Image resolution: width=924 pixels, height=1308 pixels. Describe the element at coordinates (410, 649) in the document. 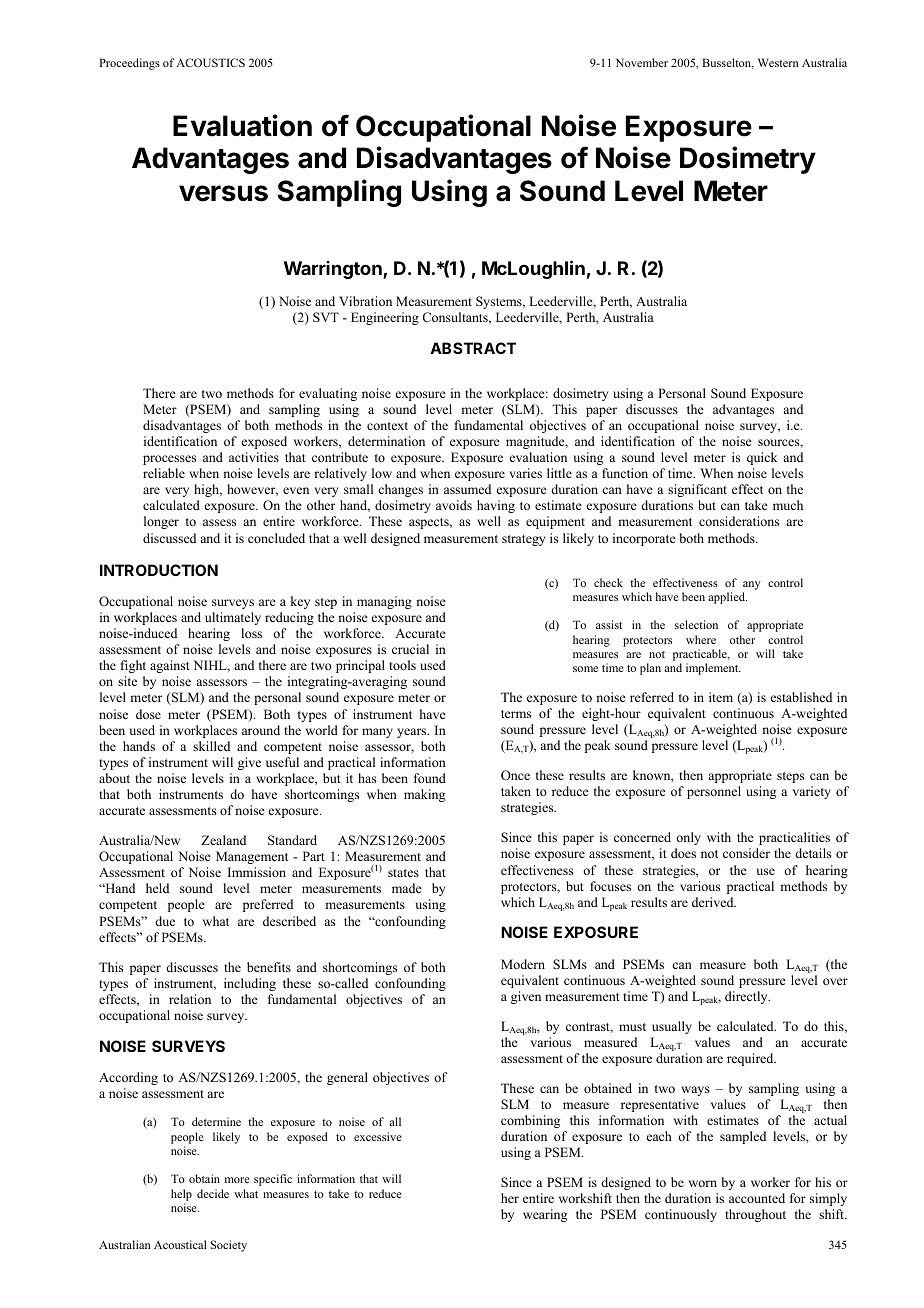

I see `crucial` at that location.
